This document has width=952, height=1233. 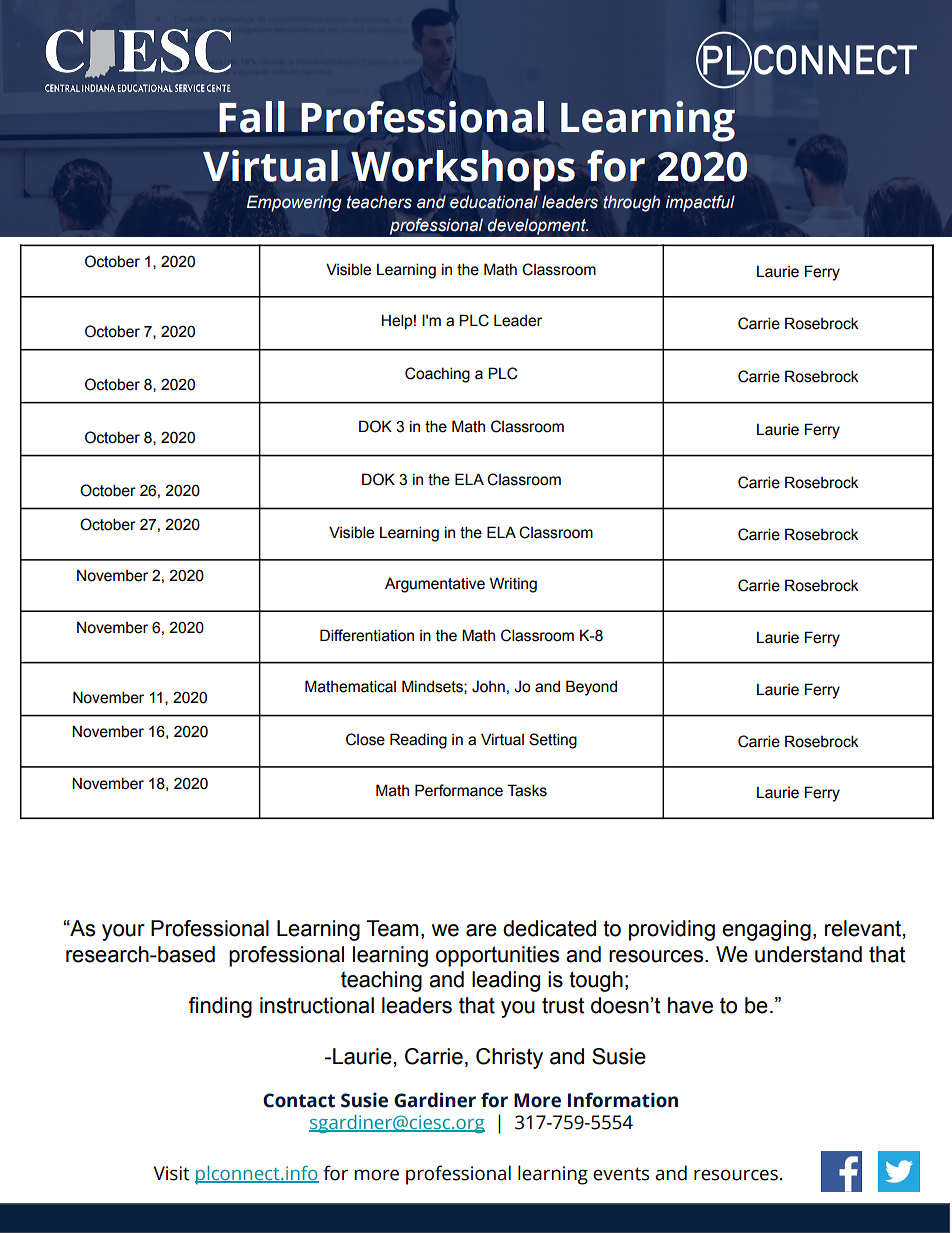 I want to click on John, so click(x=488, y=687).
